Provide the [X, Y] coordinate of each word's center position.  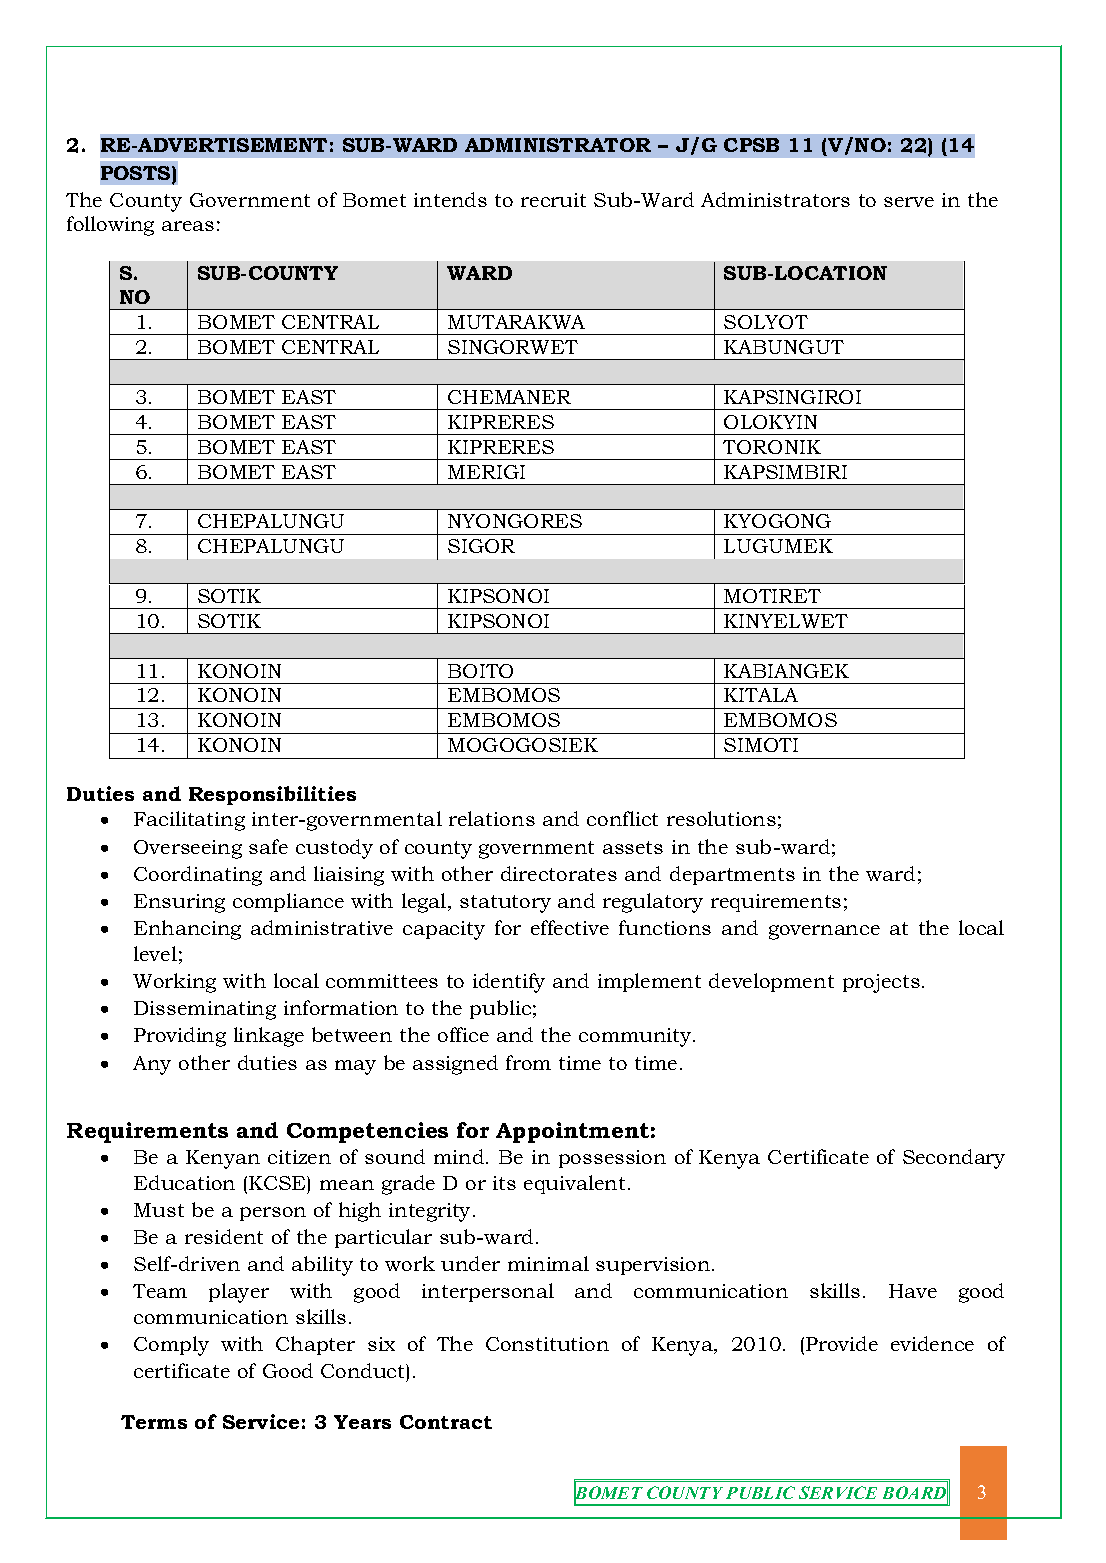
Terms [154, 1422]
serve [909, 202]
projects [881, 983]
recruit [553, 200]
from [528, 1062]
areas [188, 226]
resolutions [721, 818]
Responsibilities [272, 795]
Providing [180, 1037]
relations [492, 818]
